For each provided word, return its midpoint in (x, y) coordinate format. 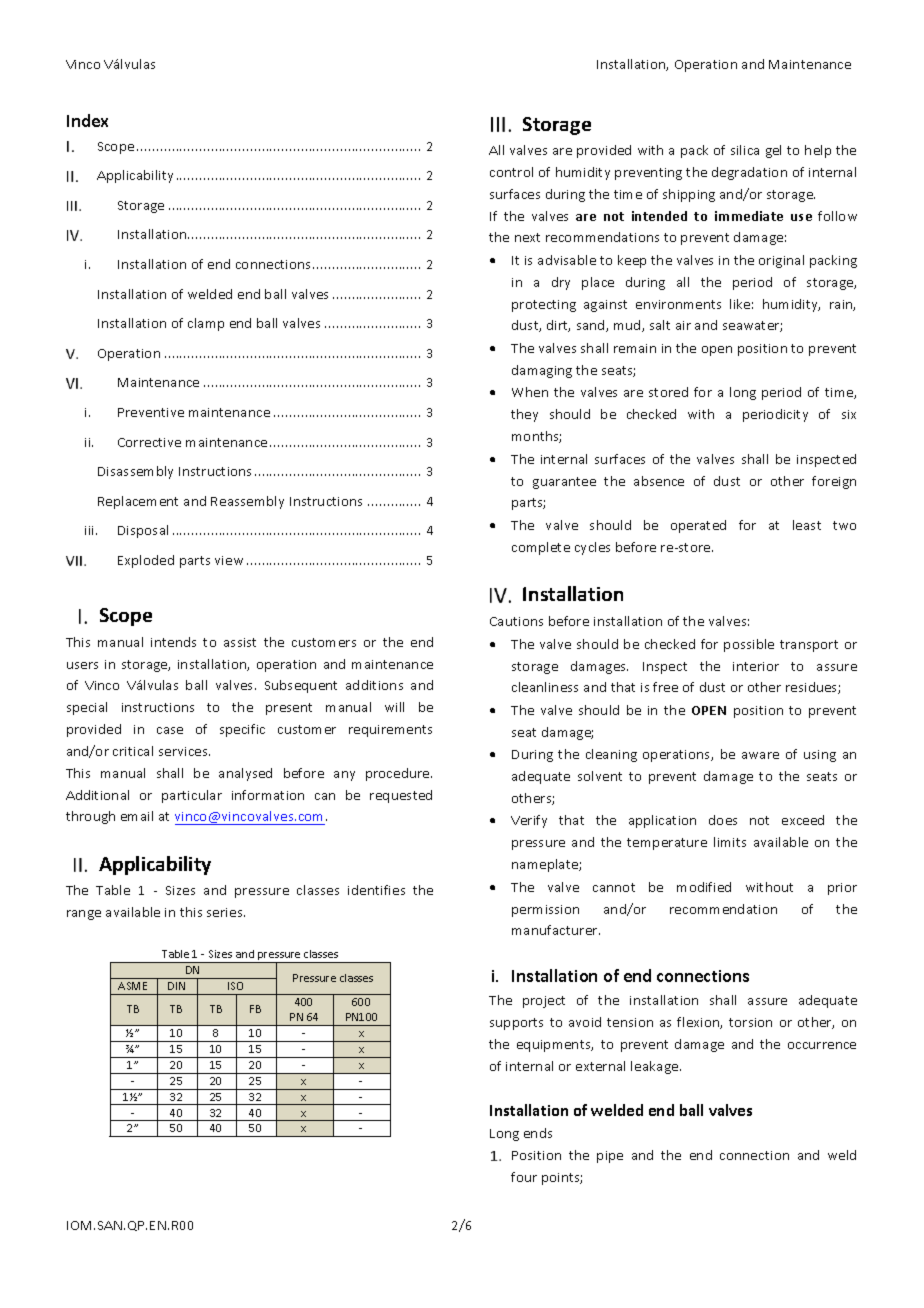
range (84, 915)
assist (240, 642)
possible (749, 645)
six (849, 414)
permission (545, 911)
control (511, 172)
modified (704, 887)
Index (87, 120)
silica (745, 150)
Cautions (516, 621)
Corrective (149, 442)
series (226, 912)
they (524, 415)
